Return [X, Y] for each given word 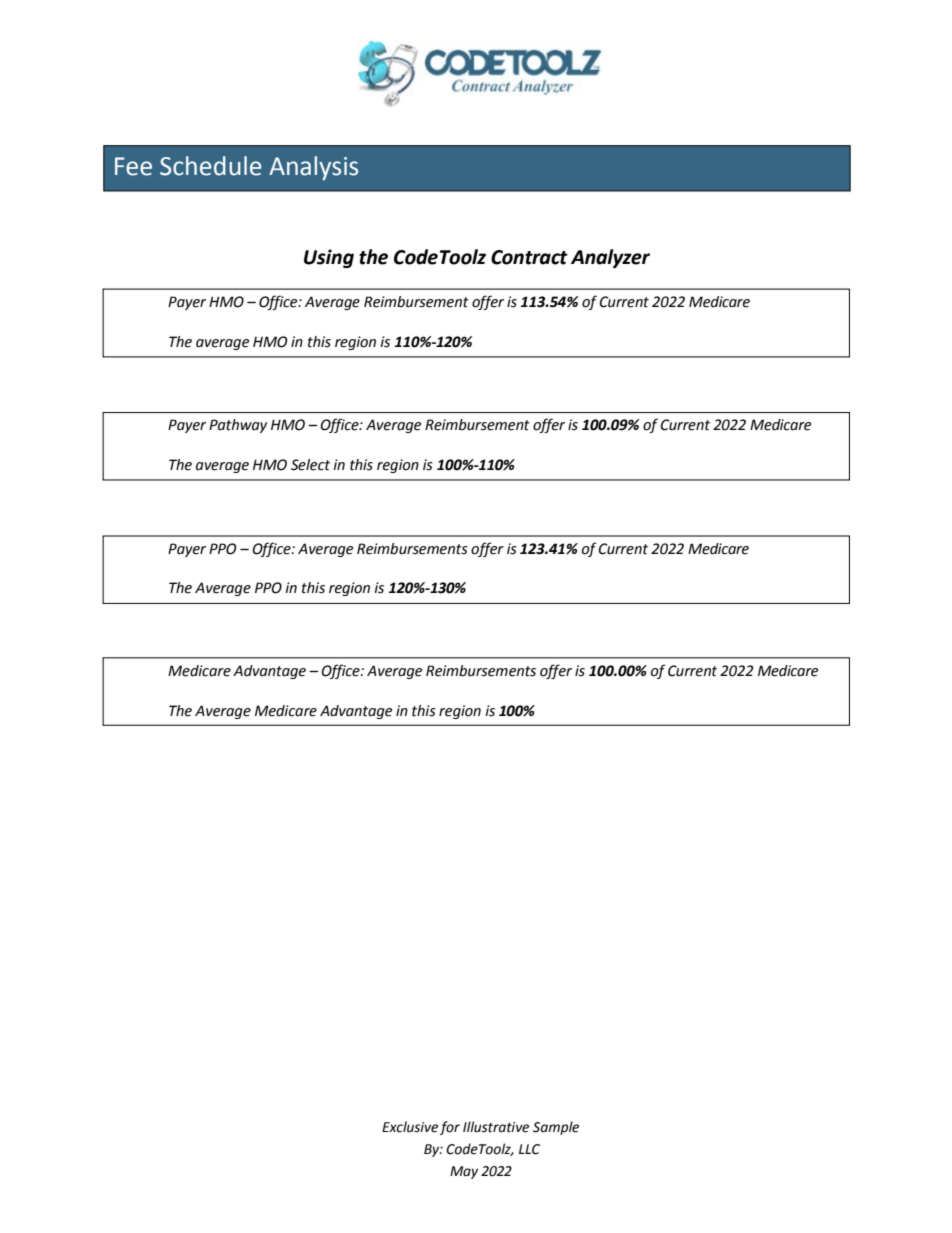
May [464, 1172]
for [450, 1128]
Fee [133, 166]
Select [310, 465]
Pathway [238, 426]
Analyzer [610, 258]
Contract [529, 257]
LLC [529, 1149]
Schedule [211, 166]
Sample [556, 1128]
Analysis [313, 168]
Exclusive [410, 1127]
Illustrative [496, 1127]
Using [329, 258]
